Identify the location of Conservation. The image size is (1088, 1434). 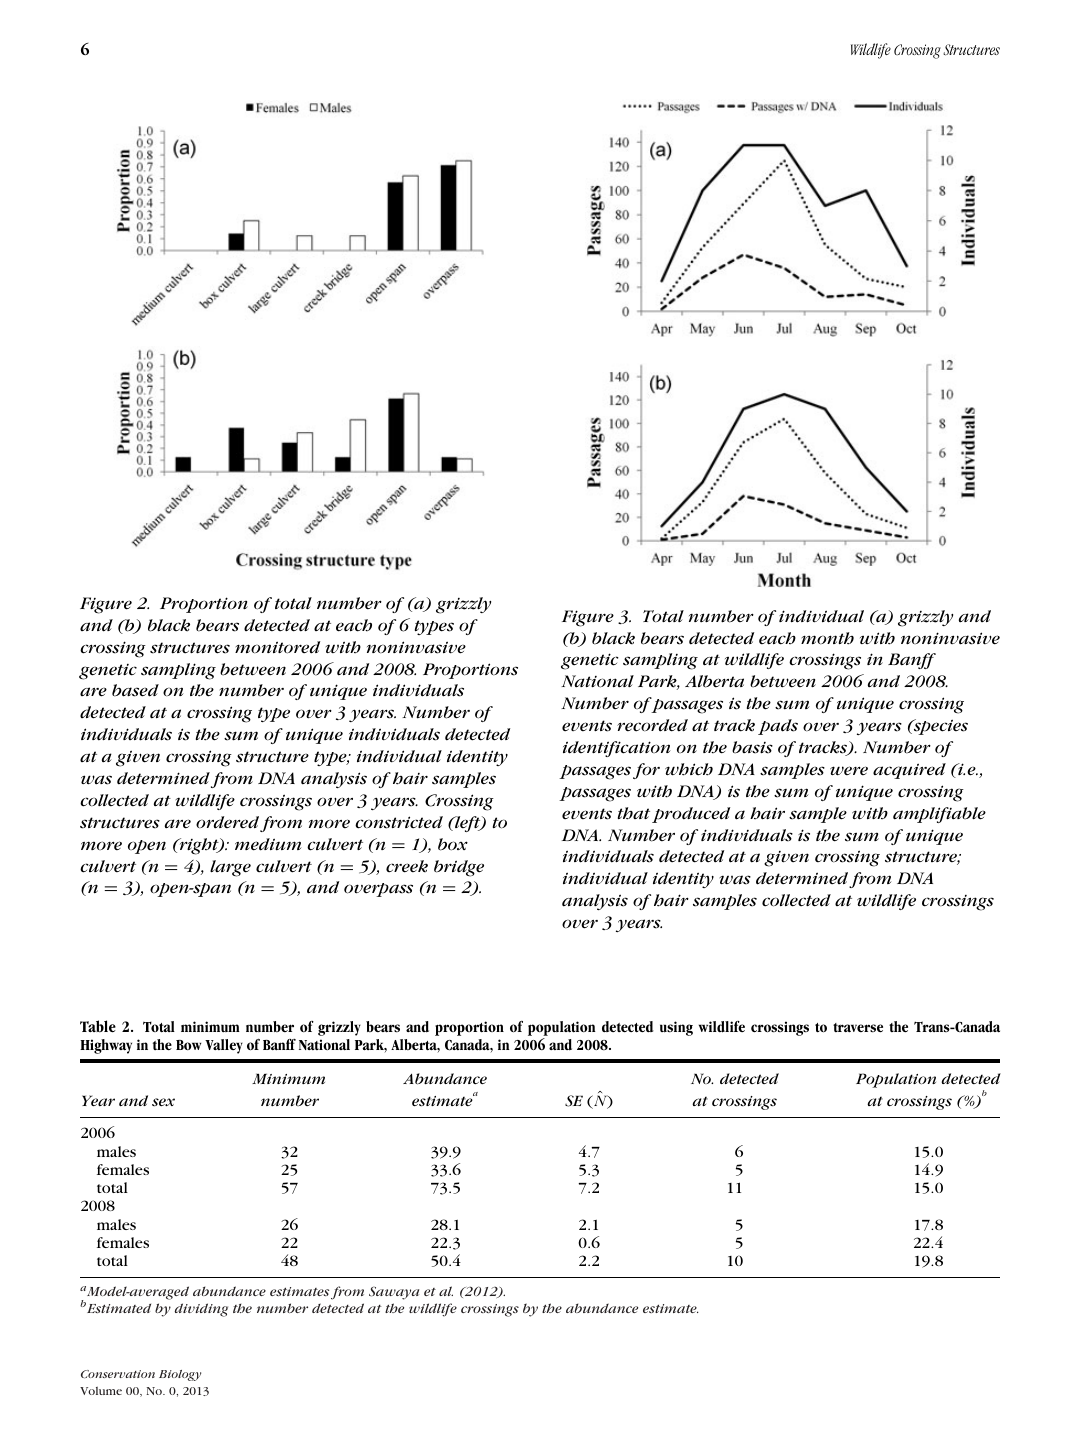
(118, 1374).
